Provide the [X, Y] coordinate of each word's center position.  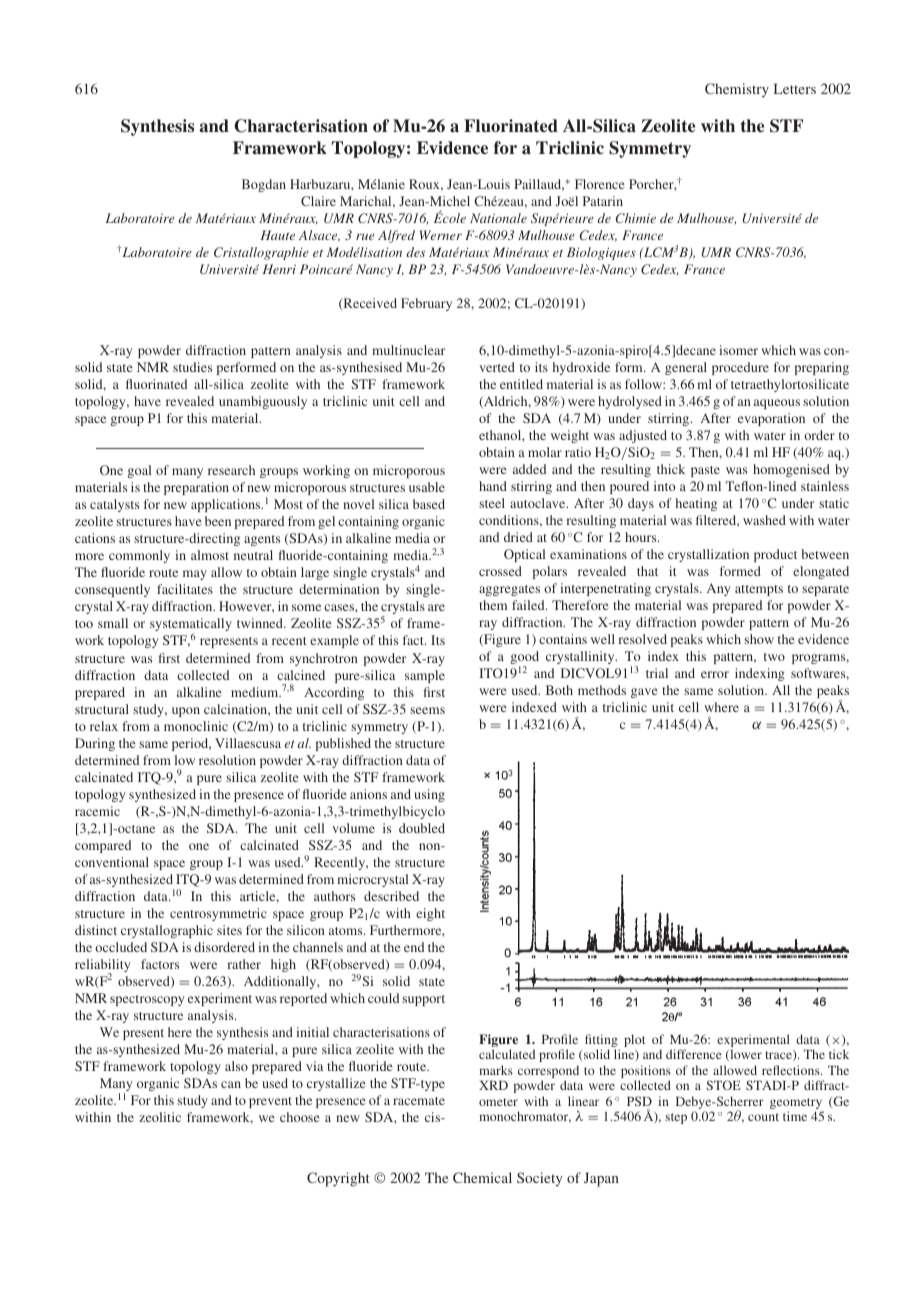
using [429, 795]
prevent [270, 1102]
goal [139, 471]
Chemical [482, 1177]
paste [705, 471]
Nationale [498, 218]
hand [493, 486]
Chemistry [737, 90]
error [715, 674]
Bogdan [264, 185]
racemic [97, 811]
